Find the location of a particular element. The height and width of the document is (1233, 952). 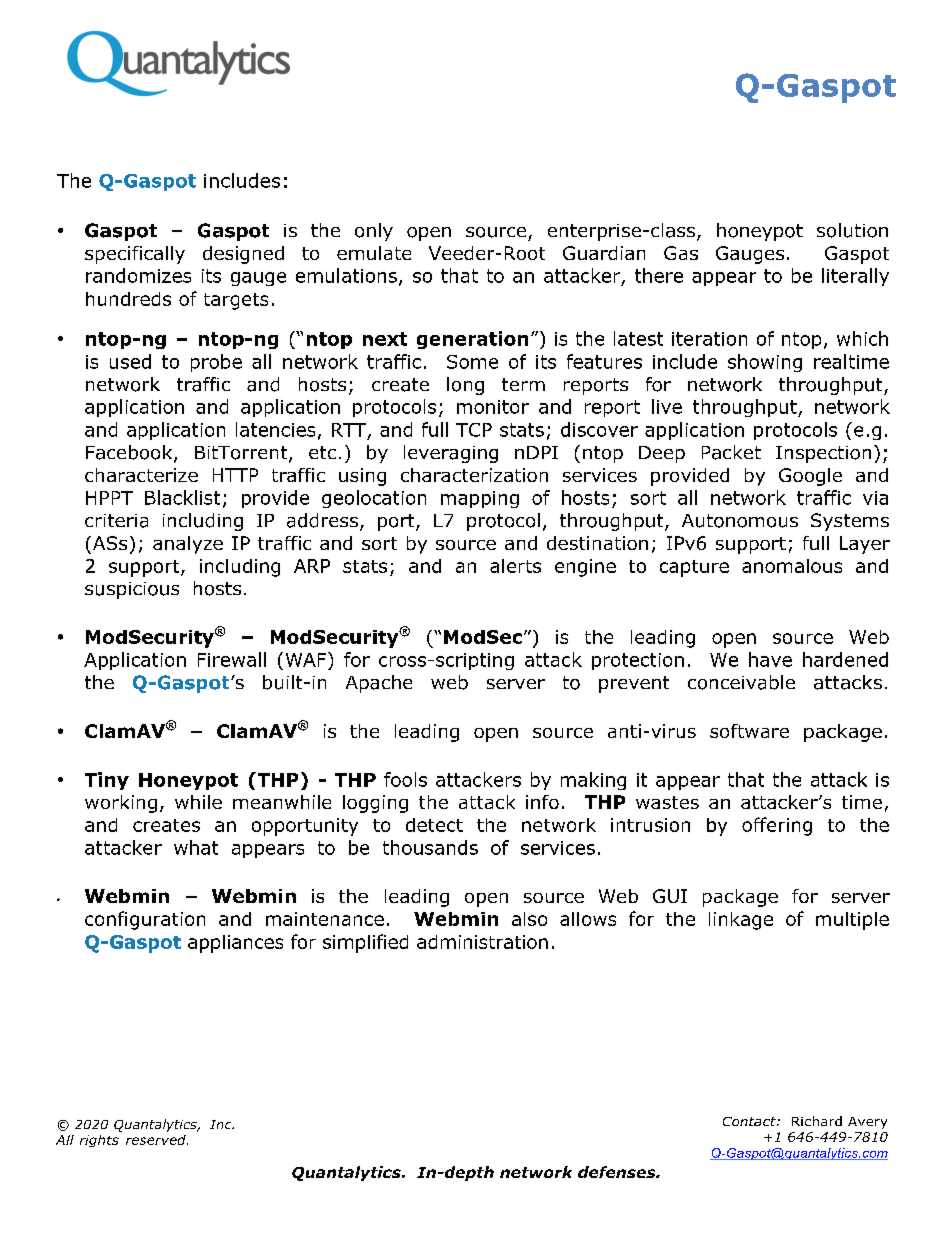

reserved is located at coordinates (157, 1140).
